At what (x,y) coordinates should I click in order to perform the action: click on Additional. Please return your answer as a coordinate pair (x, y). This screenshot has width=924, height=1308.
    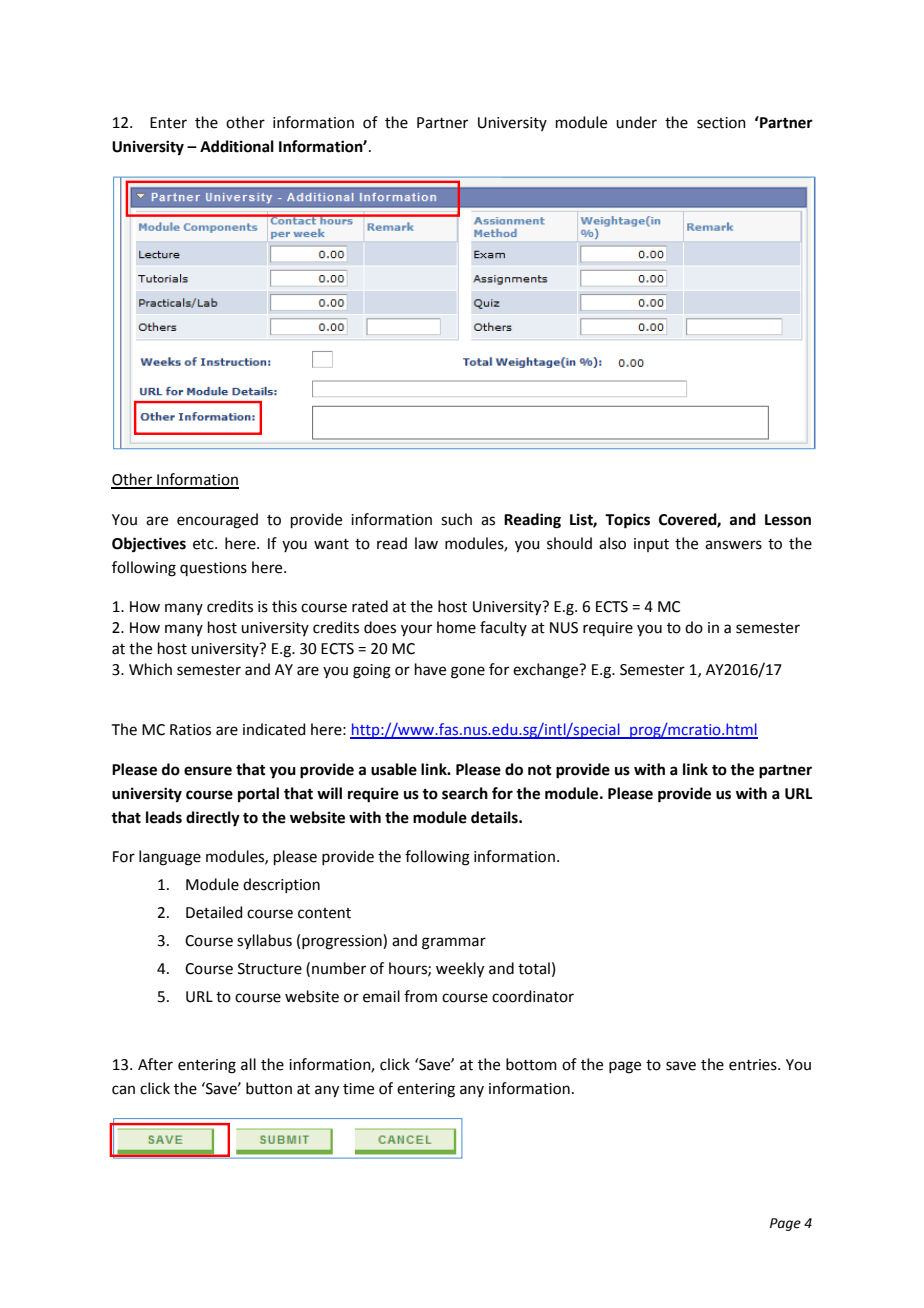
    Looking at the image, I should click on (237, 146).
